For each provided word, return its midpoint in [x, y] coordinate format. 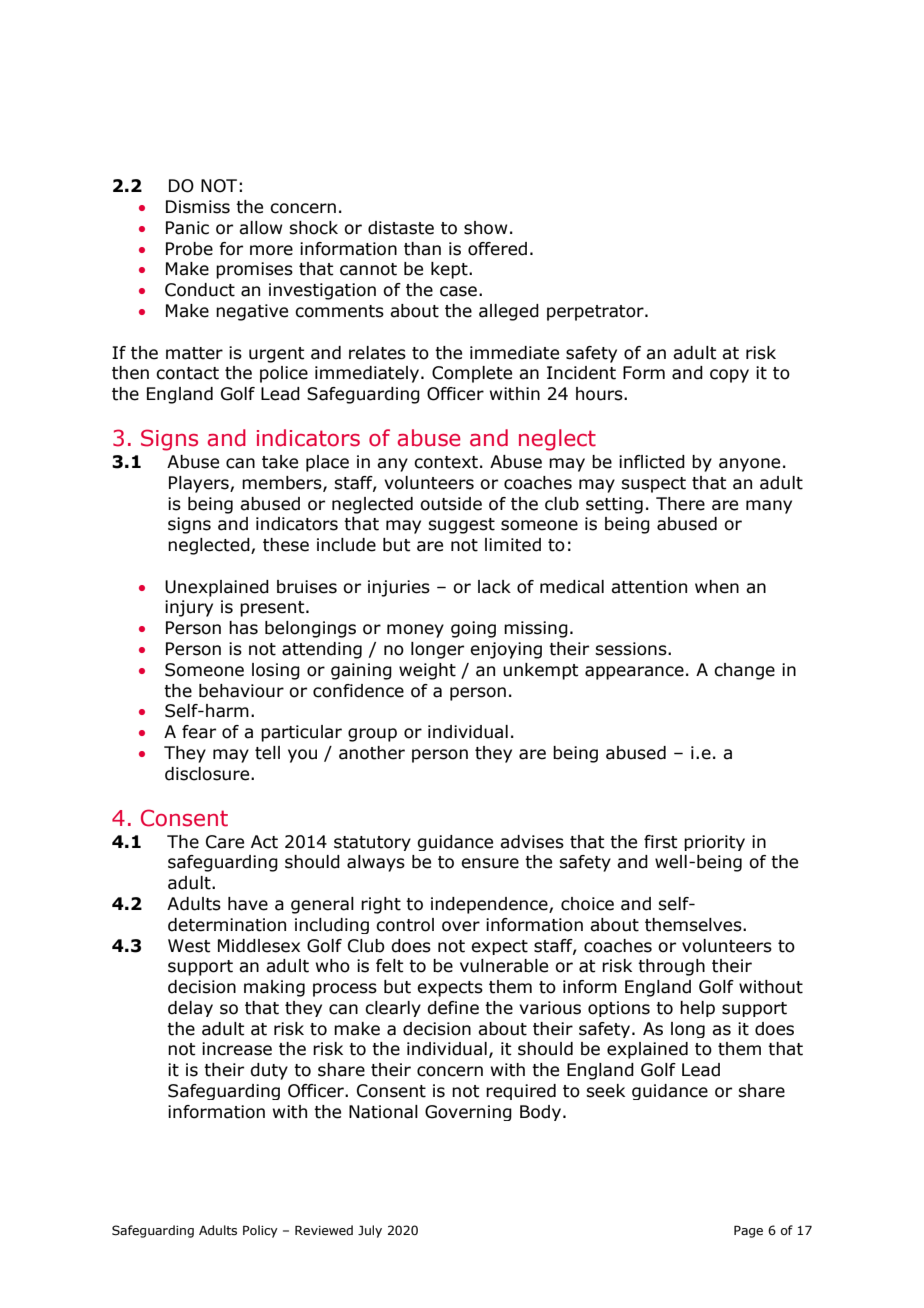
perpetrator [596, 313]
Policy [260, 1231]
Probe [189, 249]
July [370, 1231]
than [422, 249]
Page [748, 1231]
